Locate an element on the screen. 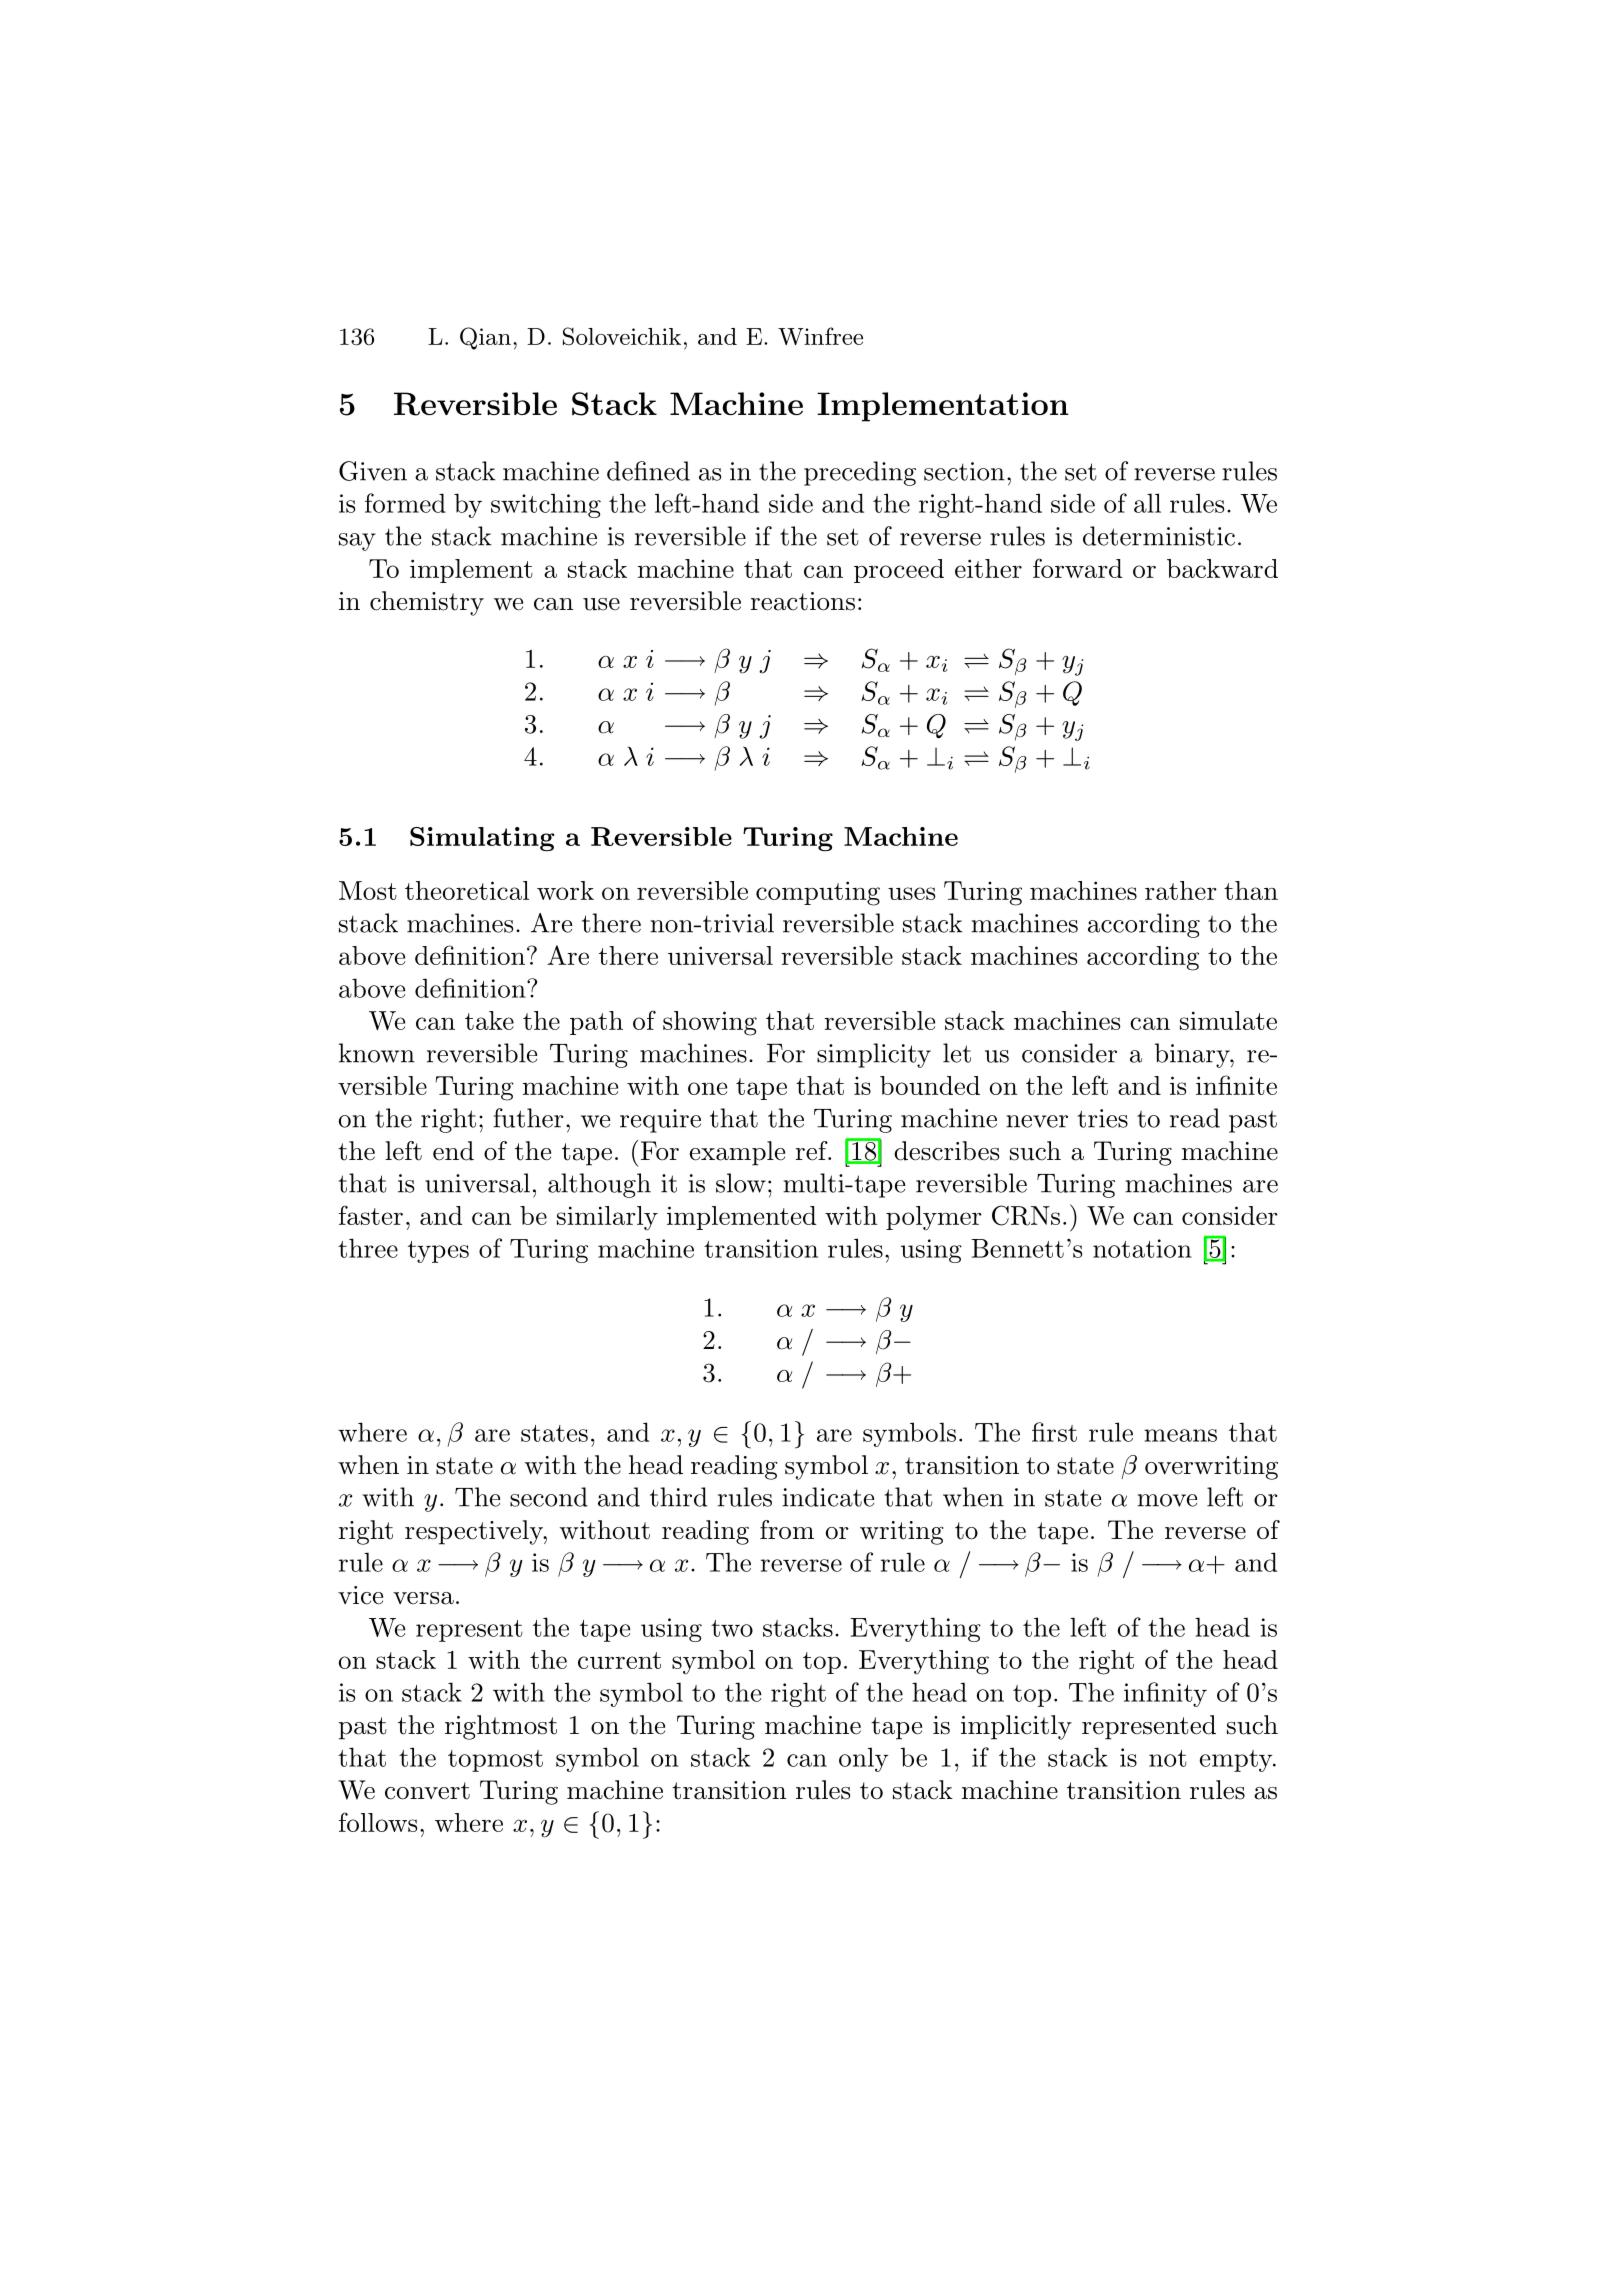 Image resolution: width=1618 pixels, height=2289 pixels. Winfree is located at coordinates (820, 336).
